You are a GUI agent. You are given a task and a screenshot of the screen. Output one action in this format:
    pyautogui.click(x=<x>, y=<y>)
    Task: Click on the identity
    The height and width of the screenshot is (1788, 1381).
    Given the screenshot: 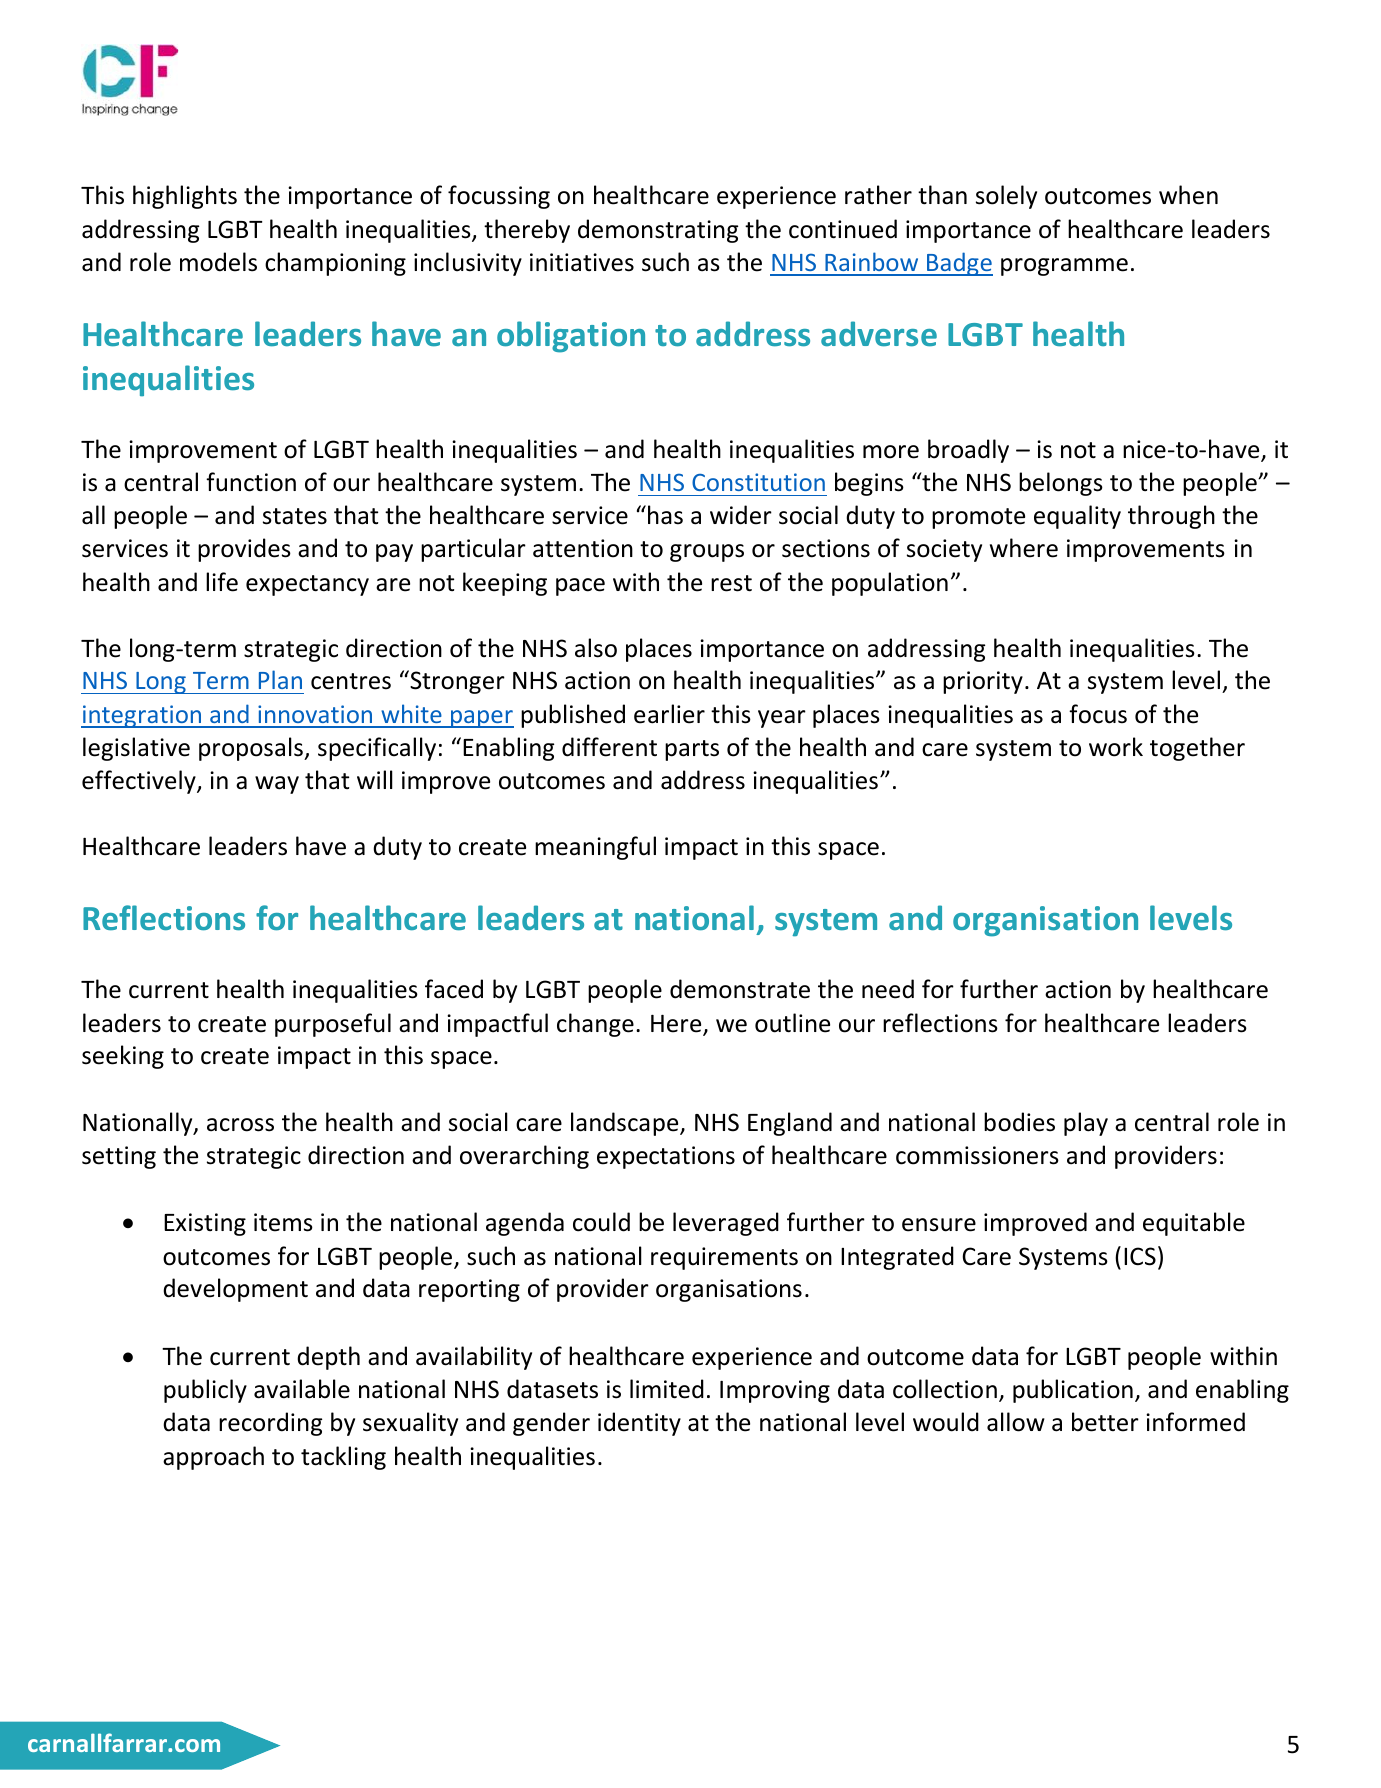 What is the action you would take?
    pyautogui.click(x=639, y=1424)
